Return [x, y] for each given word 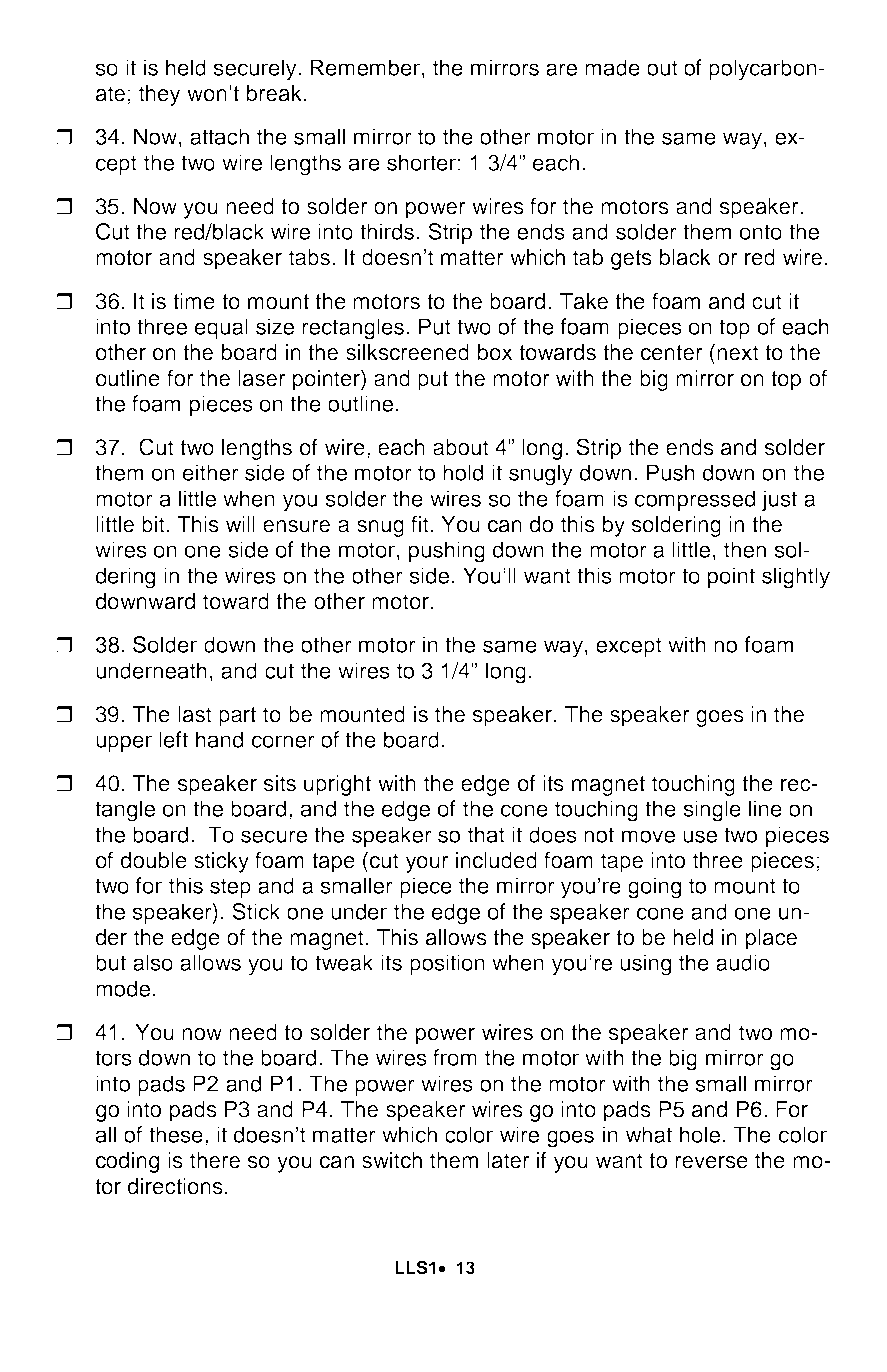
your [427, 864]
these [176, 1134]
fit [420, 523]
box [495, 352]
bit [154, 524]
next [738, 353]
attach [219, 136]
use [700, 836]
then [745, 549]
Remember [365, 67]
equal [221, 328]
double [154, 860]
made [612, 67]
